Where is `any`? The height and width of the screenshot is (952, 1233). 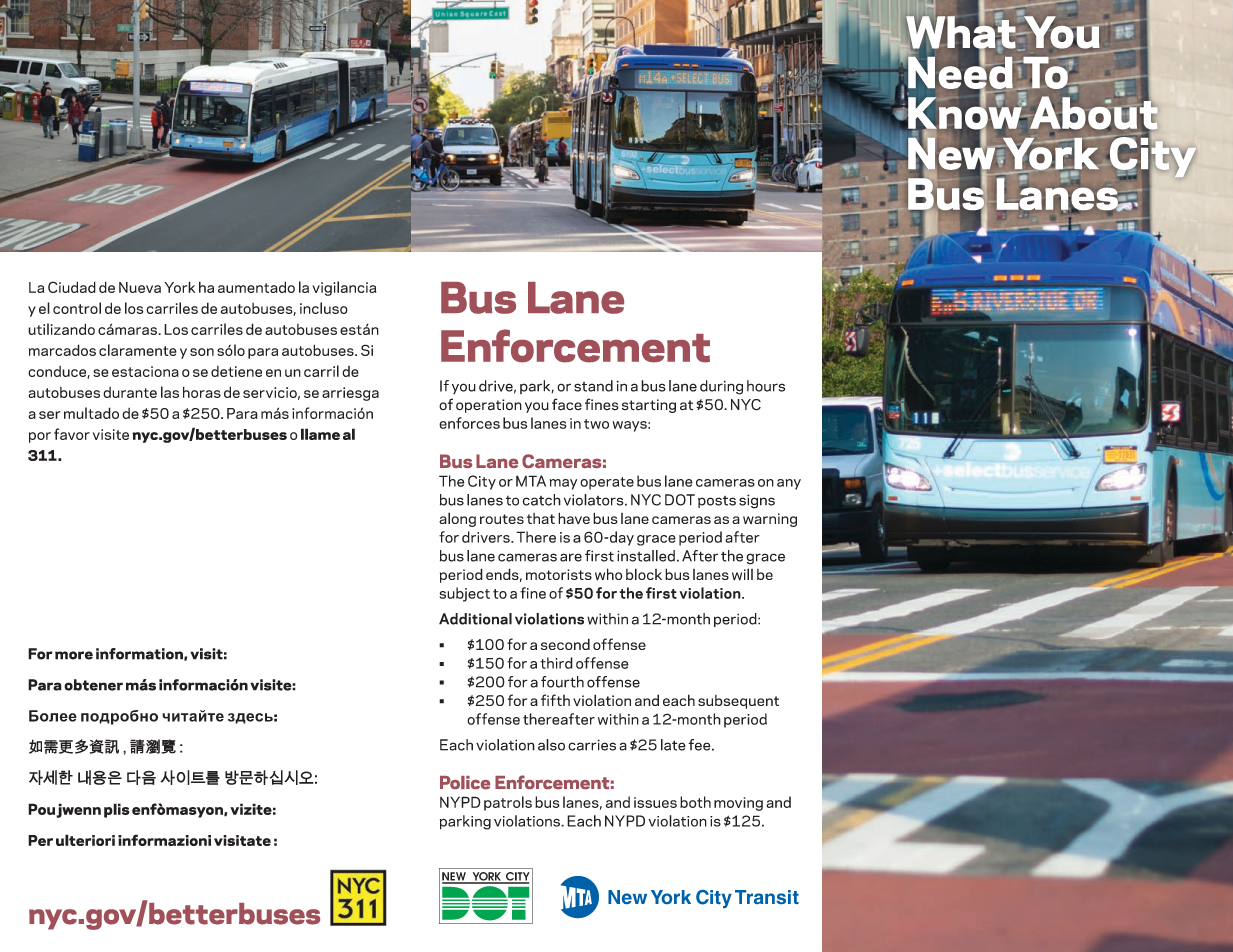 any is located at coordinates (789, 484).
